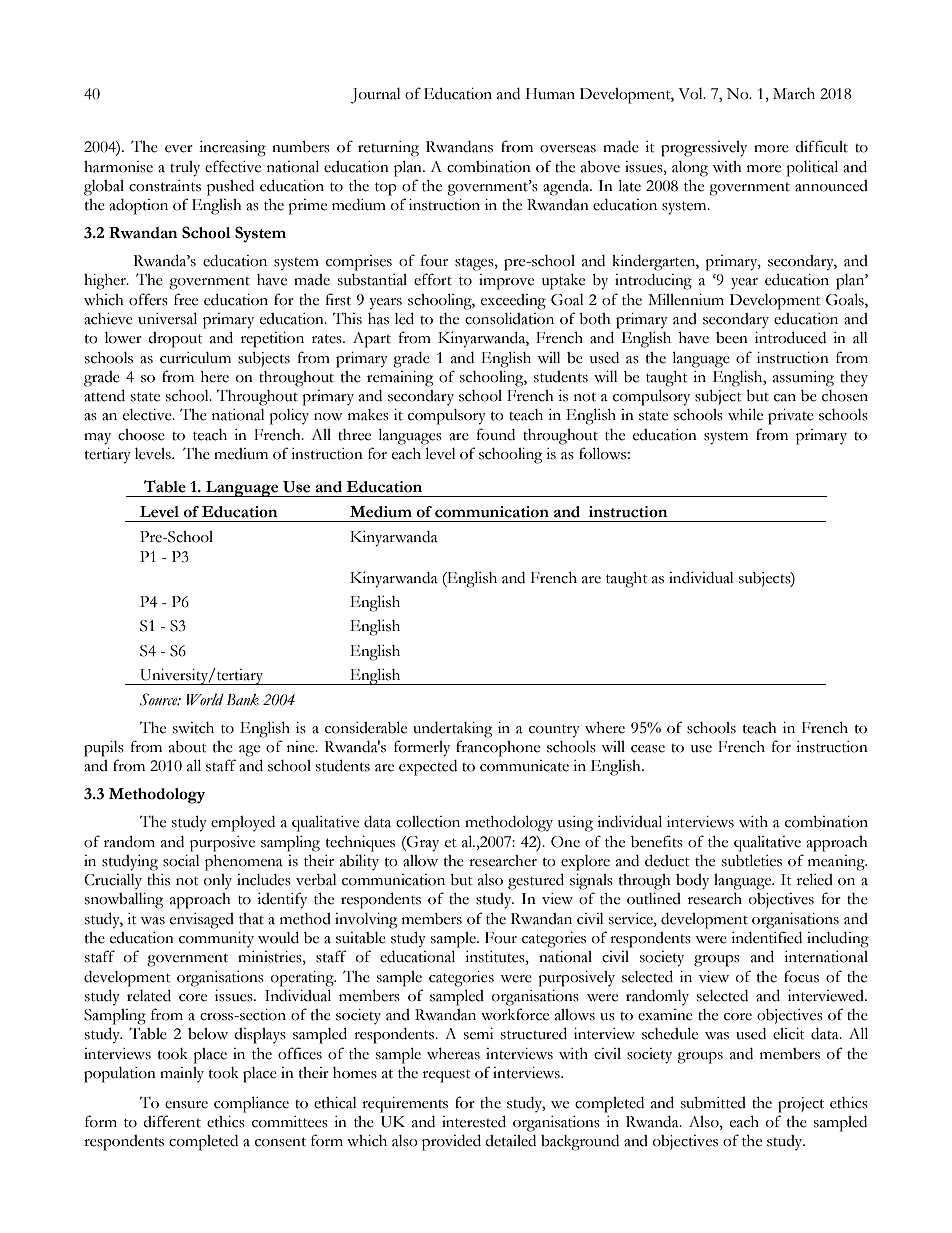  What do you see at coordinates (186, 1105) in the screenshot?
I see `ensure` at bounding box center [186, 1105].
